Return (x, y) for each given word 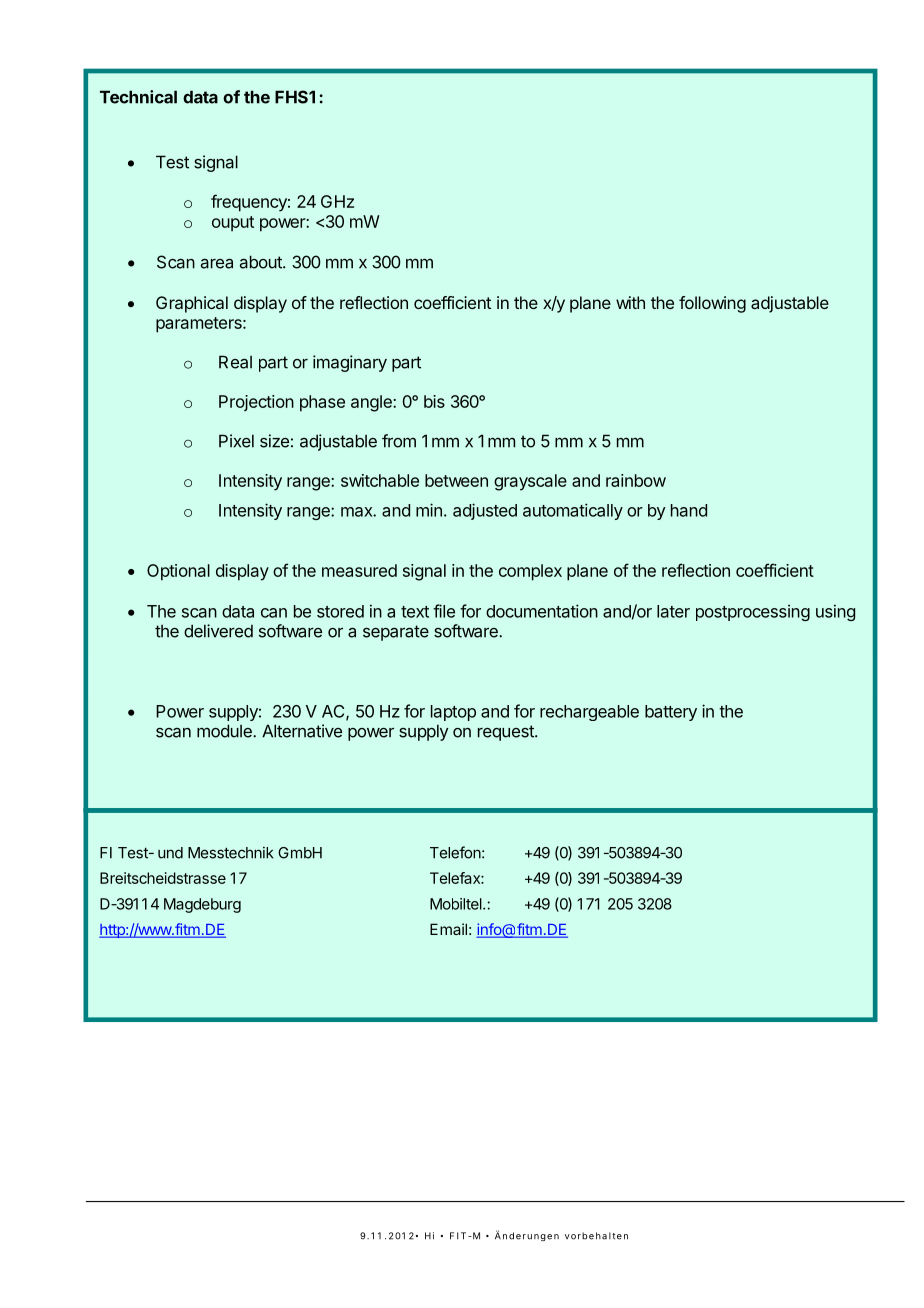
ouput (233, 223)
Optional (178, 572)
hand (689, 510)
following (712, 304)
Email (448, 929)
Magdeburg (202, 905)
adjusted (485, 511)
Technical (138, 97)
